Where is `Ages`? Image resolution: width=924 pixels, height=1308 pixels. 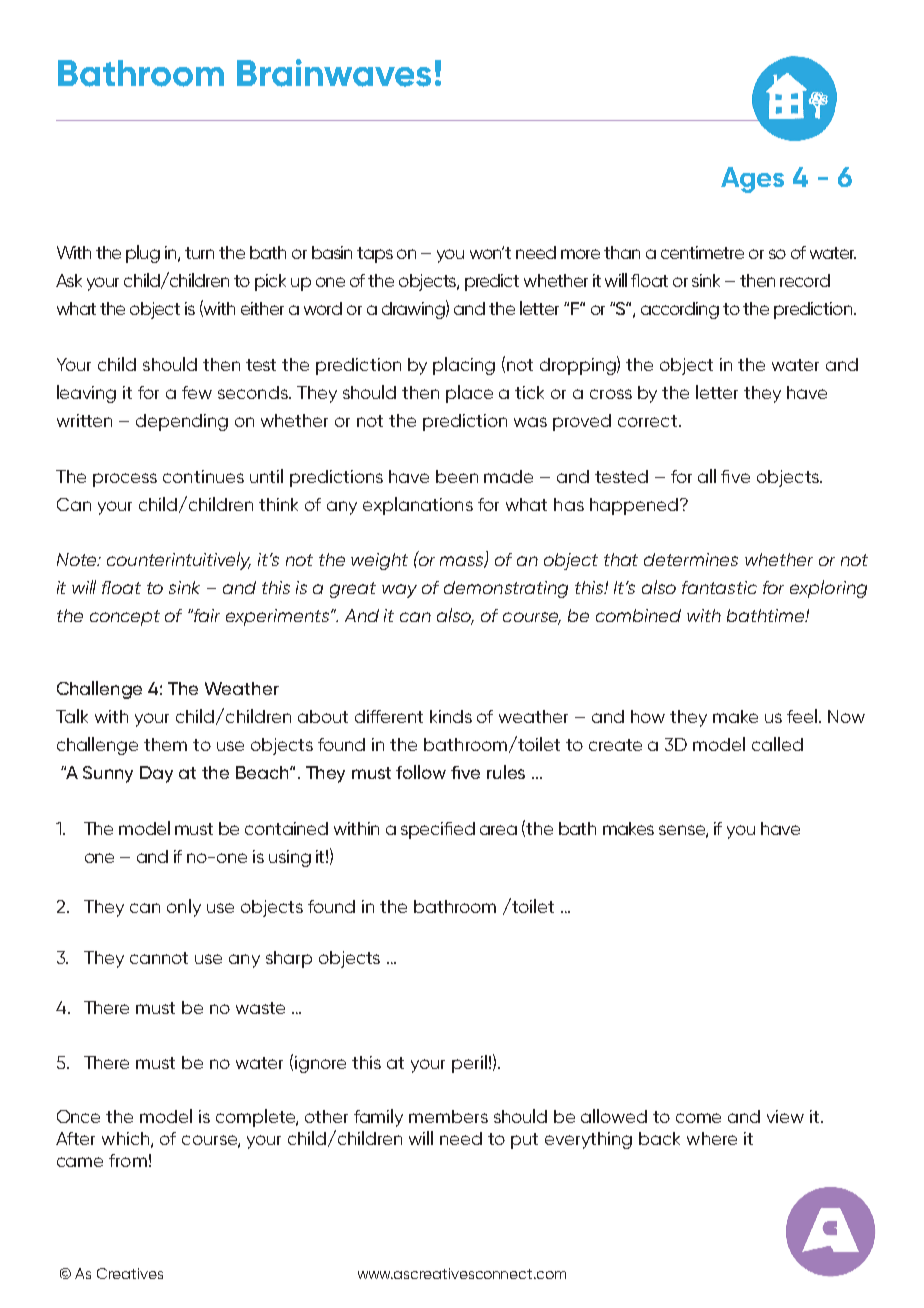
Ages is located at coordinates (752, 180).
